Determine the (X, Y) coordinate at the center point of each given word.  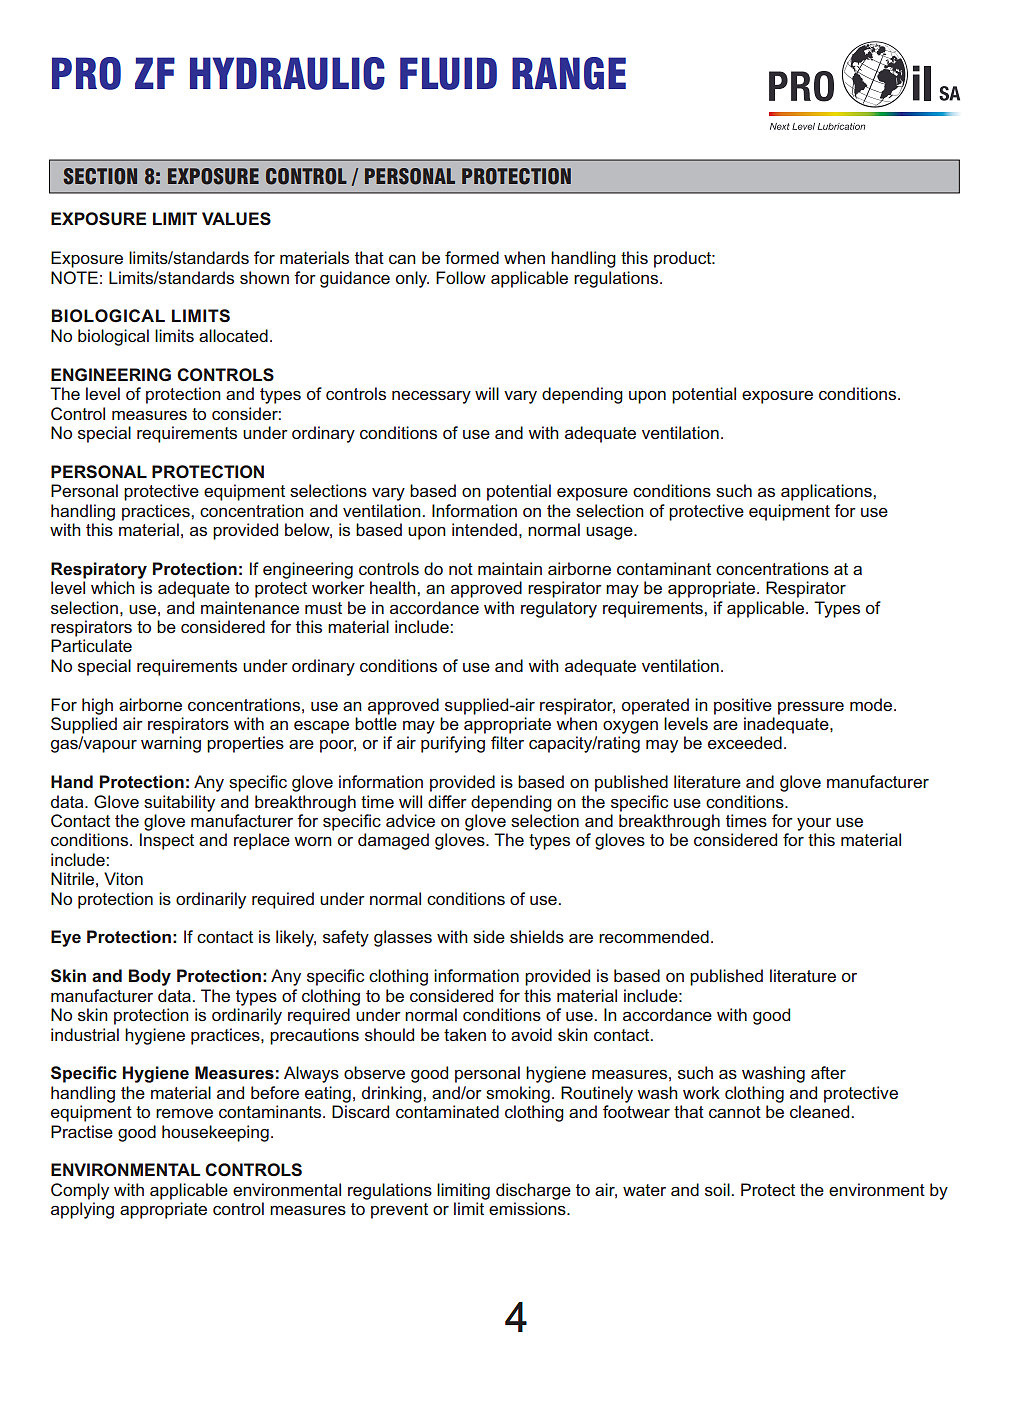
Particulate (91, 645)
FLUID (448, 73)
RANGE (569, 73)
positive (743, 706)
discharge (533, 1191)
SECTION (100, 176)
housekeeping (215, 1133)
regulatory (559, 609)
